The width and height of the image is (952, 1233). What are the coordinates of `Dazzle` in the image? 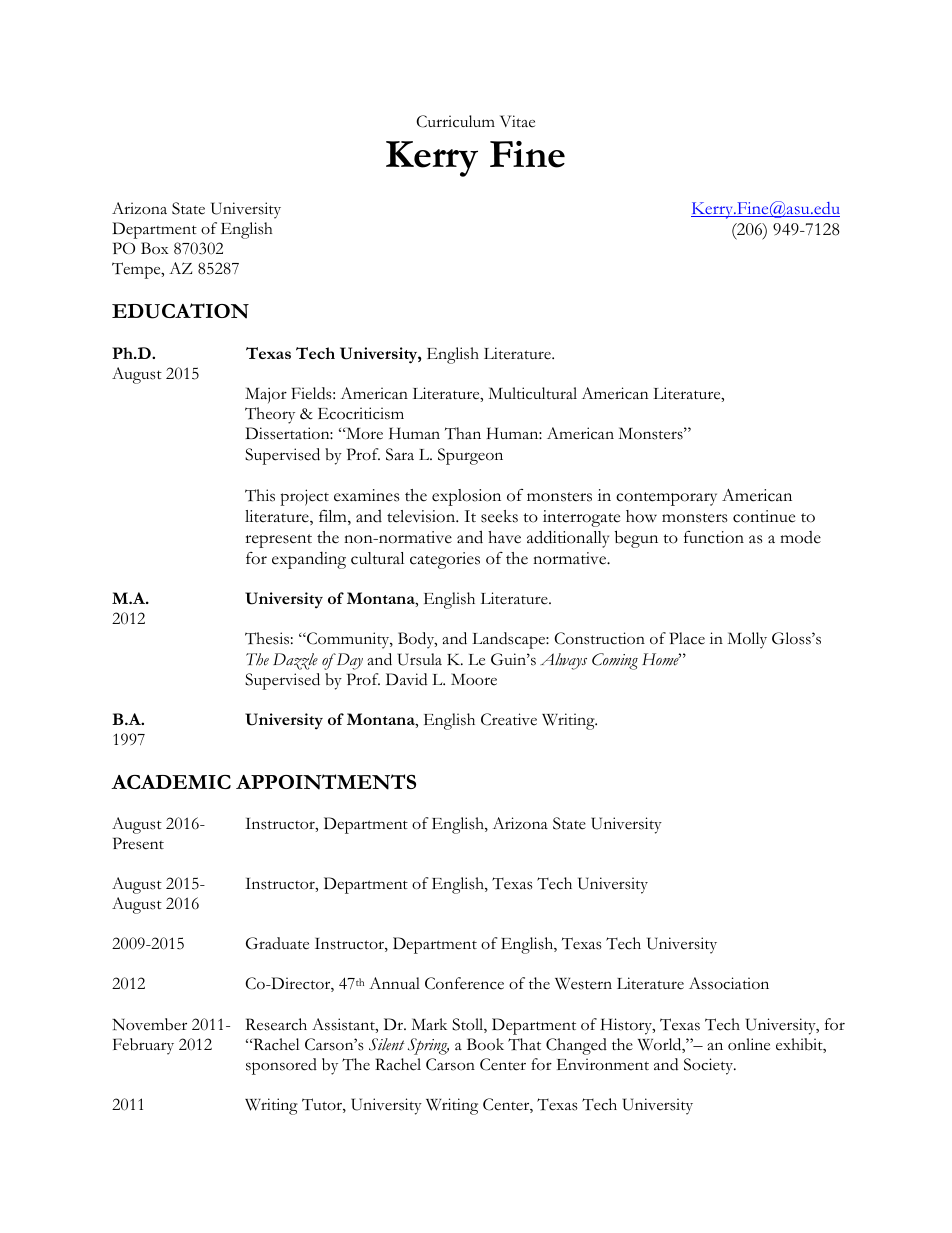 It's located at (295, 661).
